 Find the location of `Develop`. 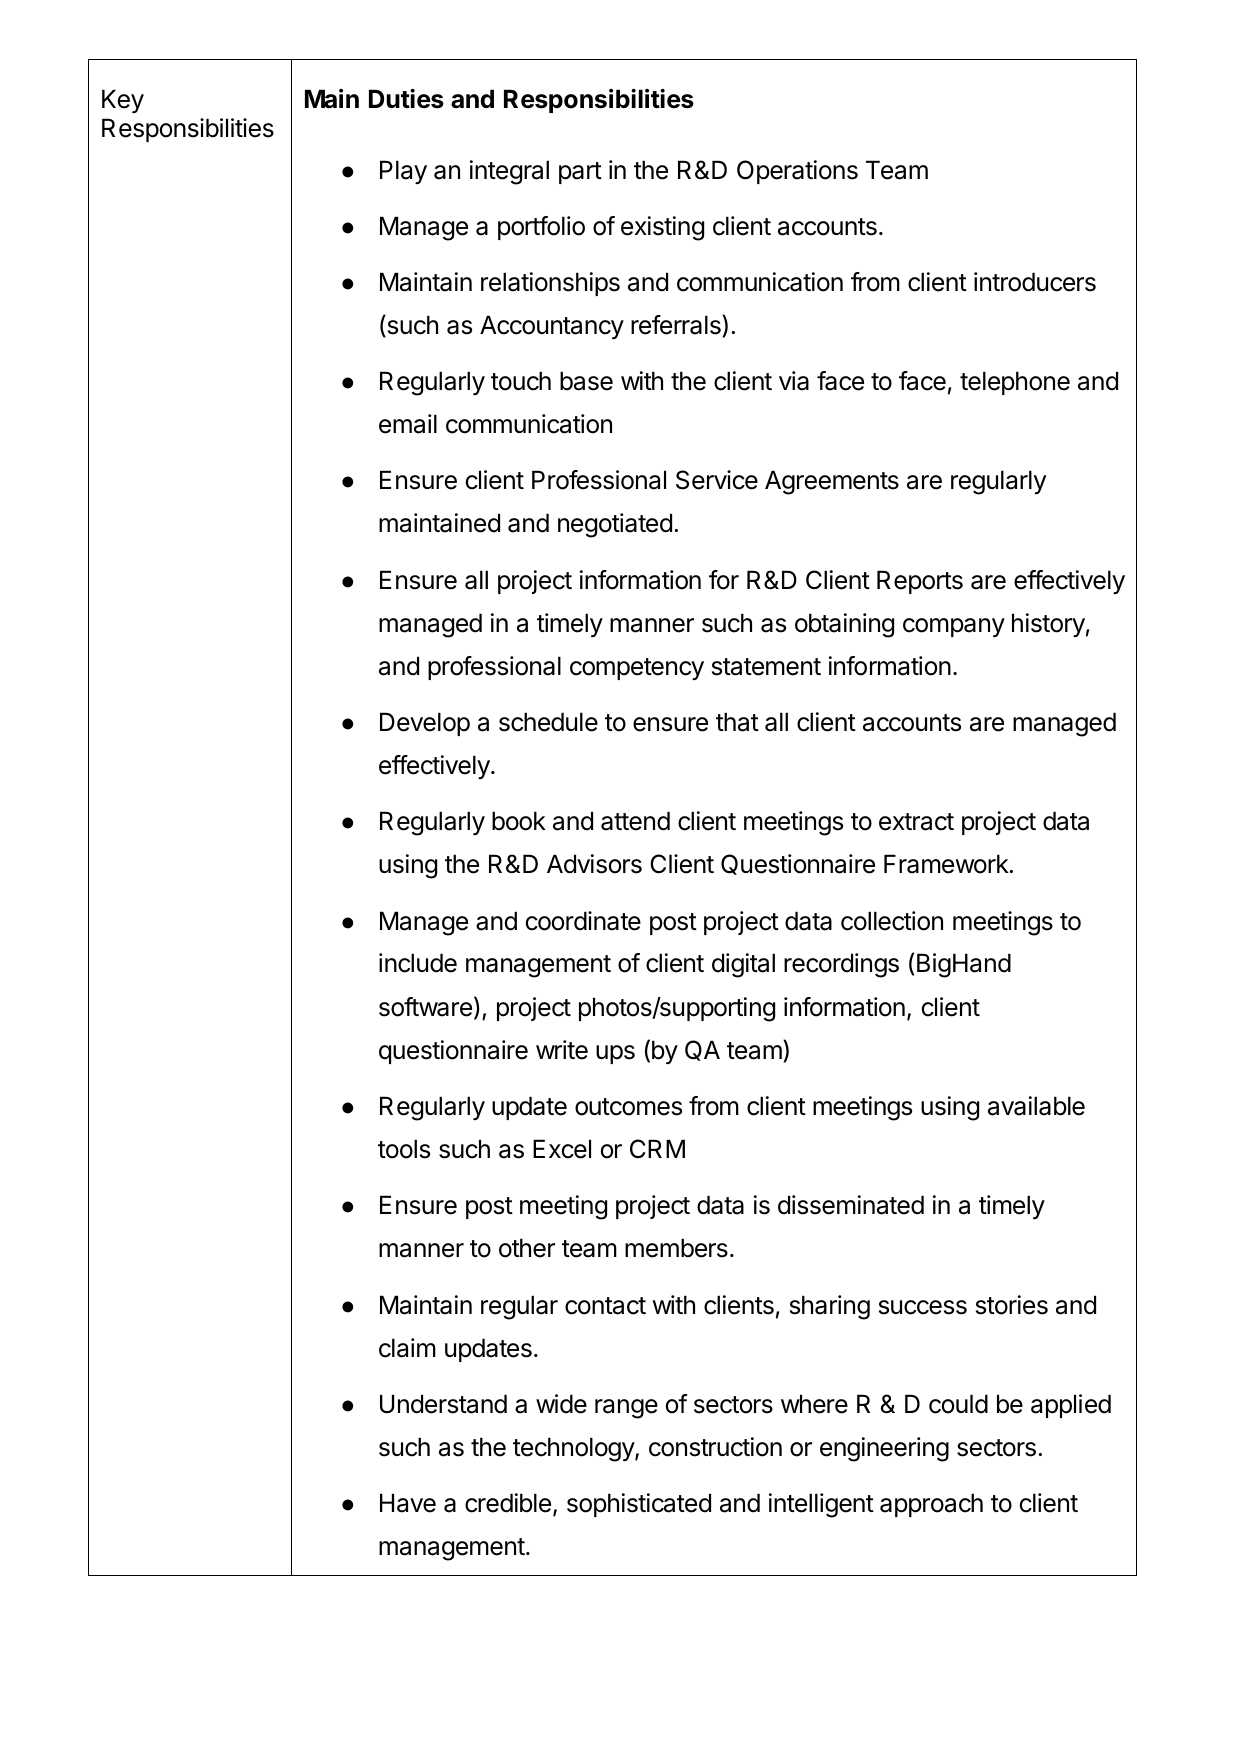

Develop is located at coordinates (425, 724).
